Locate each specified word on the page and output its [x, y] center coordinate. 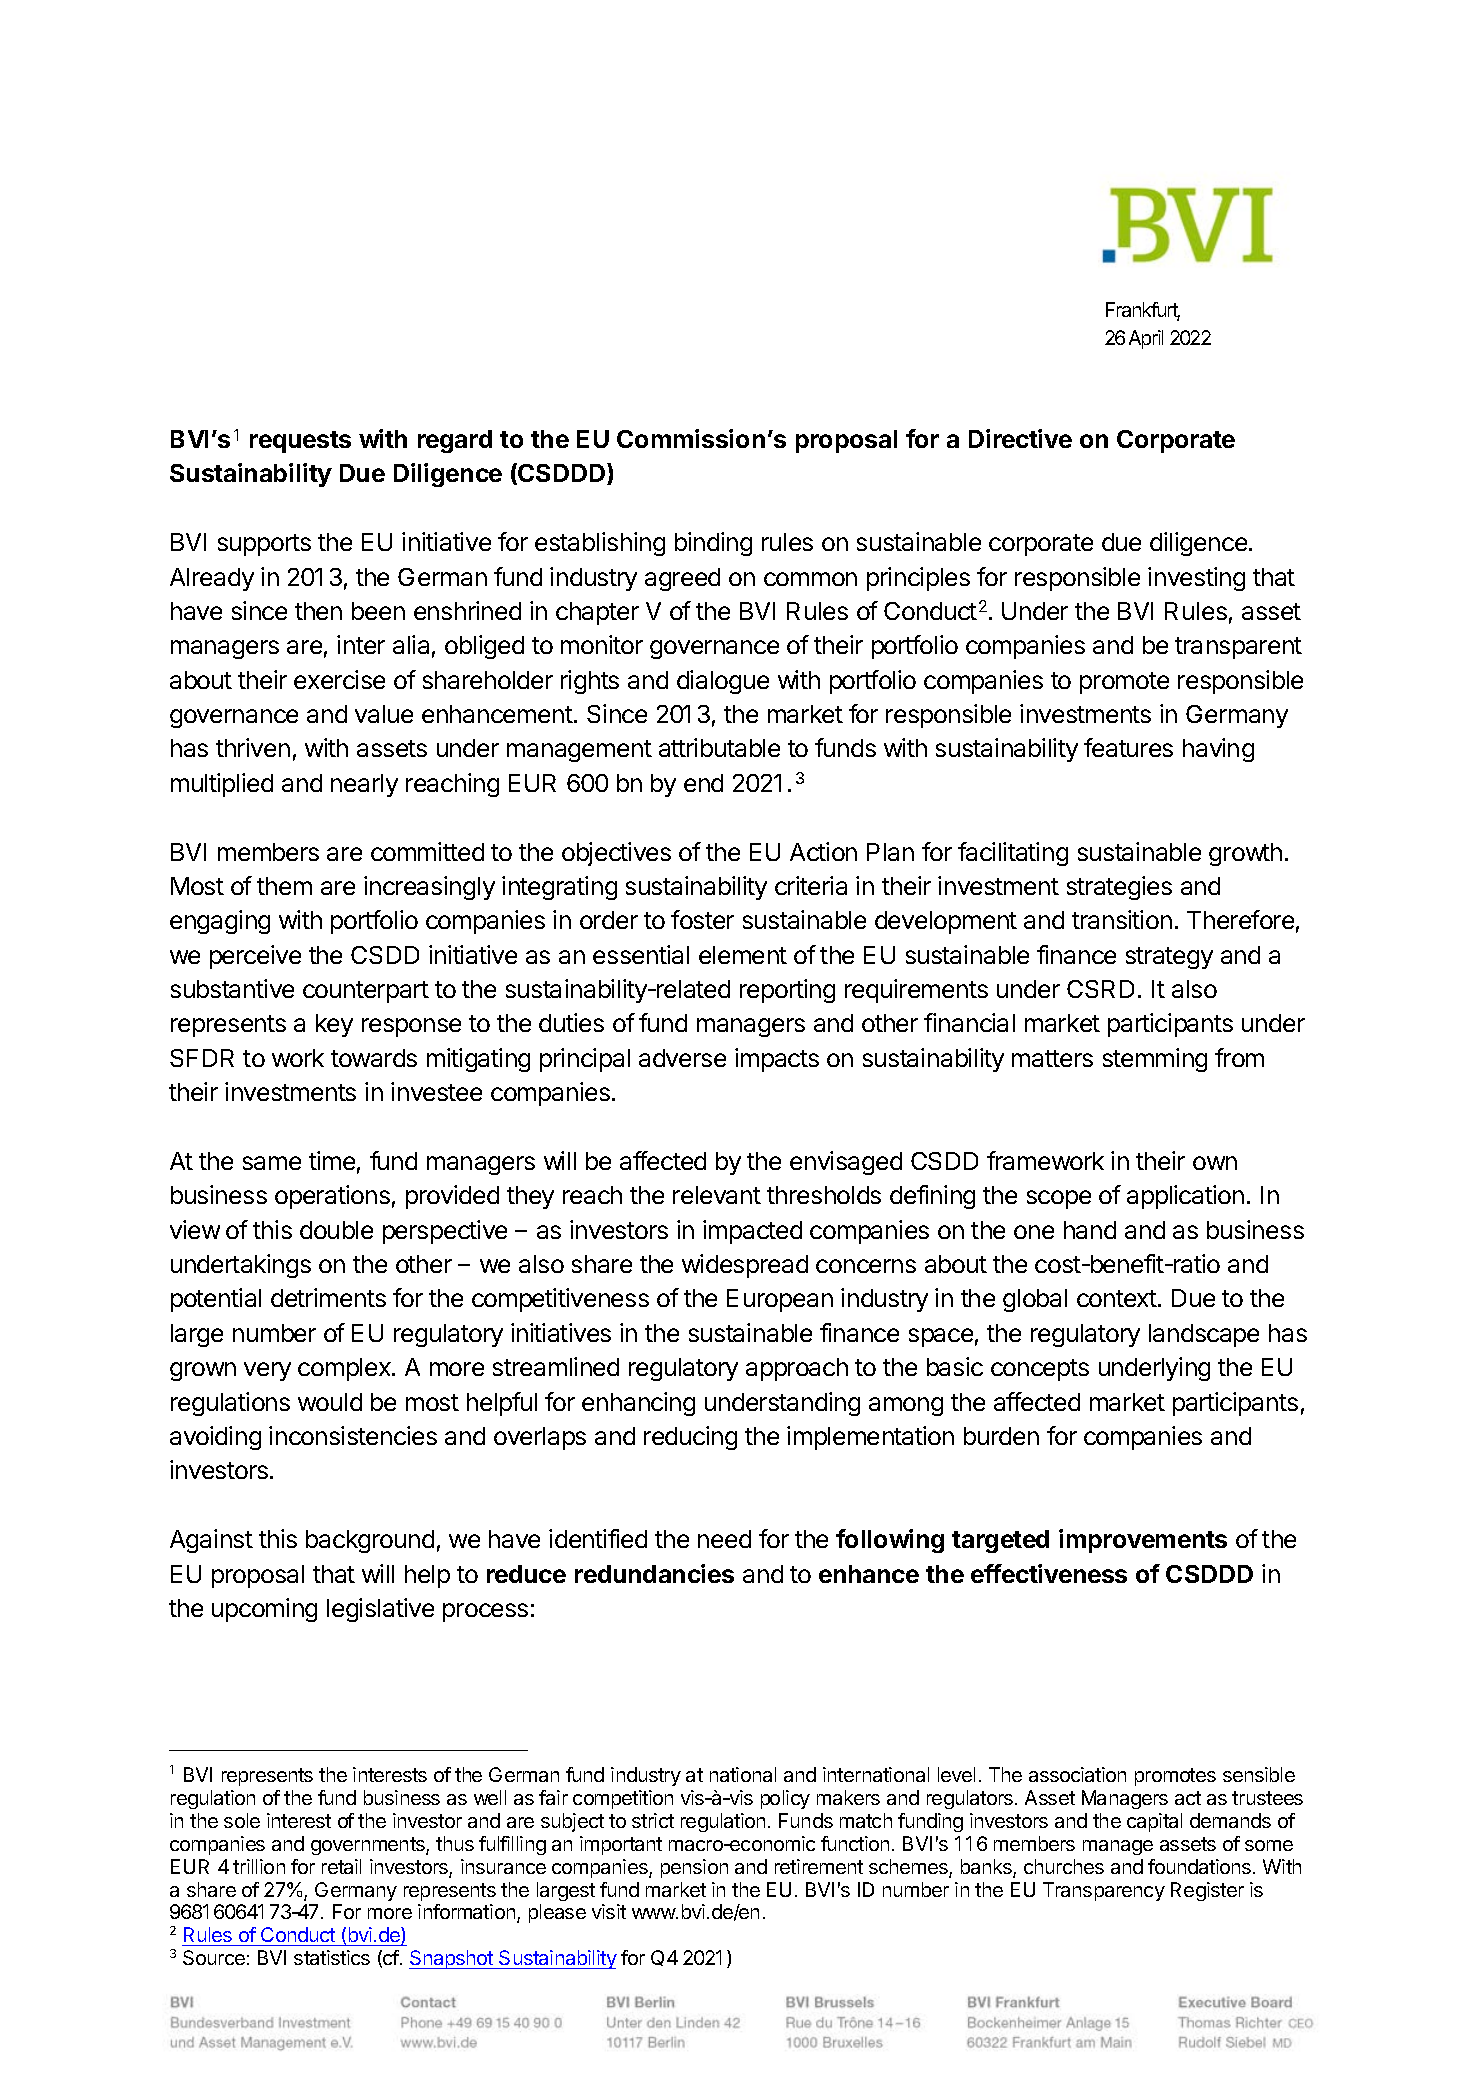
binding [713, 544]
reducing [690, 1438]
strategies [1119, 888]
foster [702, 919]
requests [300, 442]
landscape [1204, 1335]
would [330, 1402]
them [284, 886]
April [1146, 339]
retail [341, 1866]
